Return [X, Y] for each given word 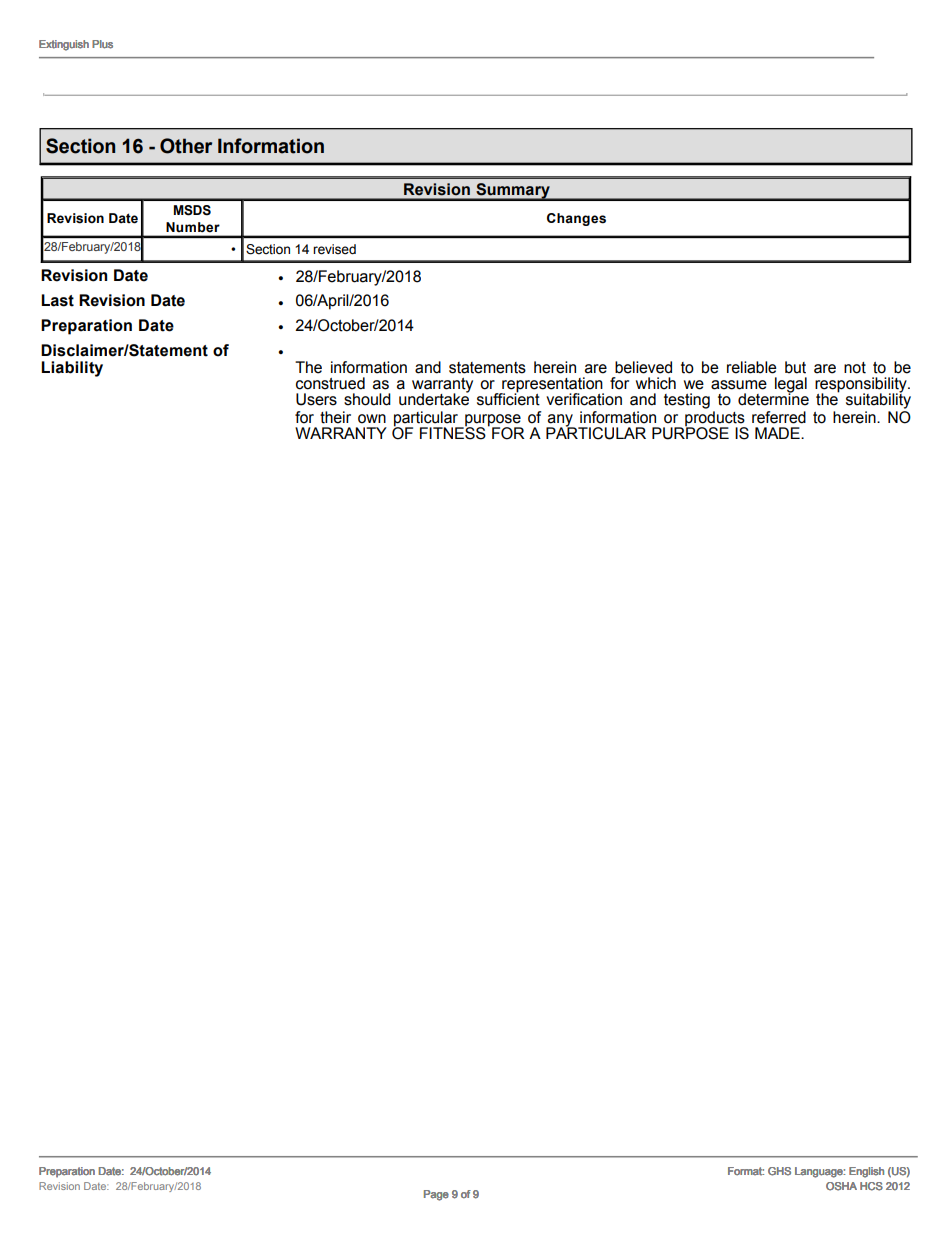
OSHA [841, 1186]
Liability [72, 369]
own [372, 419]
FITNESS [453, 432]
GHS [779, 1171]
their [335, 417]
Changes [576, 219]
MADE [778, 433]
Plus [102, 44]
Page [436, 1195]
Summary [513, 192]
